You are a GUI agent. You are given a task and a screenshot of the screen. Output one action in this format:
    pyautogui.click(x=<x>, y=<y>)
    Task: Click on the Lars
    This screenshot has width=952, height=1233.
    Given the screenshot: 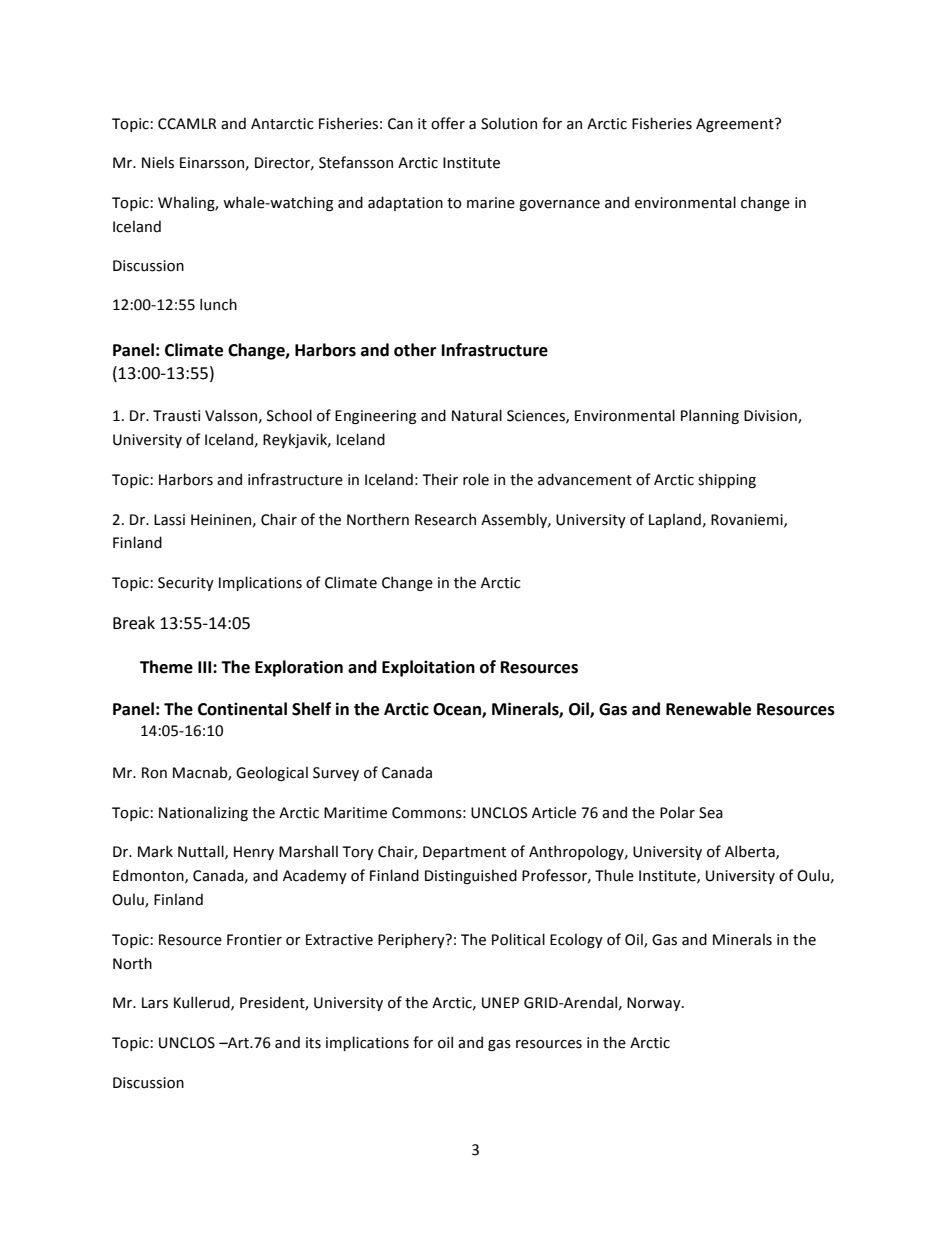 What is the action you would take?
    pyautogui.click(x=155, y=1003)
